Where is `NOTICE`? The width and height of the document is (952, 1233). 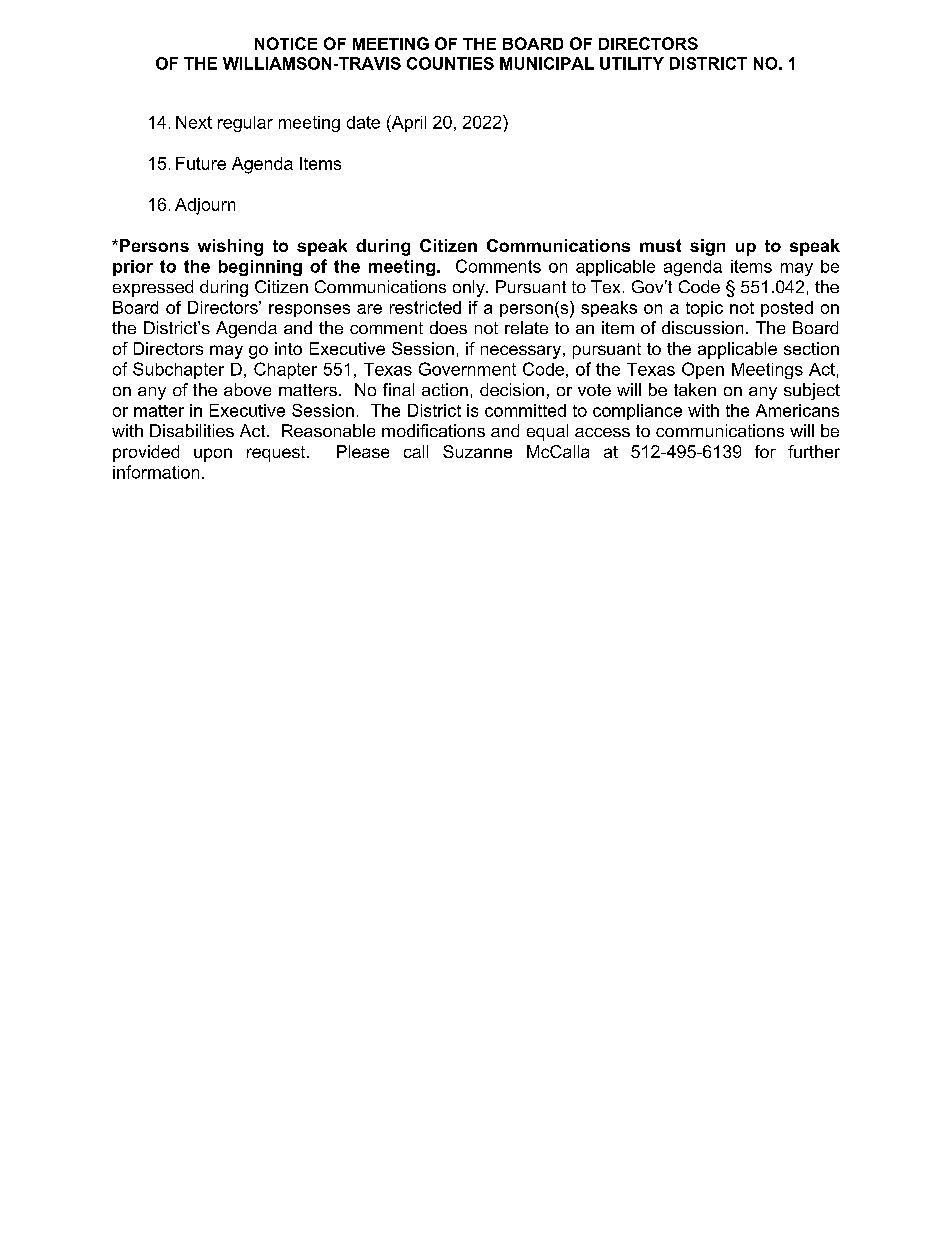 NOTICE is located at coordinates (286, 43).
